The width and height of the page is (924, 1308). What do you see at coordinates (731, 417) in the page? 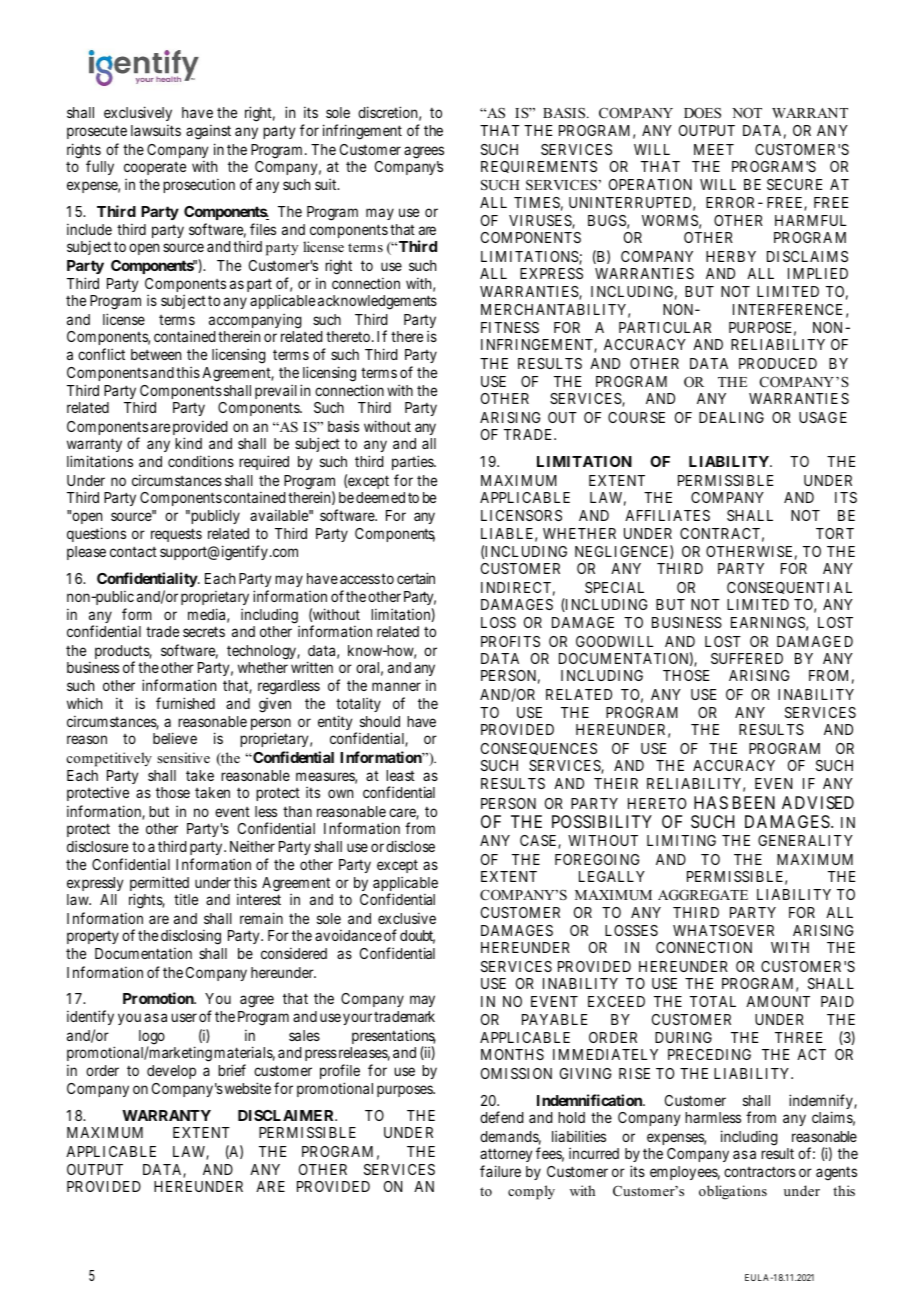
I see `DEALING` at bounding box center [731, 417].
